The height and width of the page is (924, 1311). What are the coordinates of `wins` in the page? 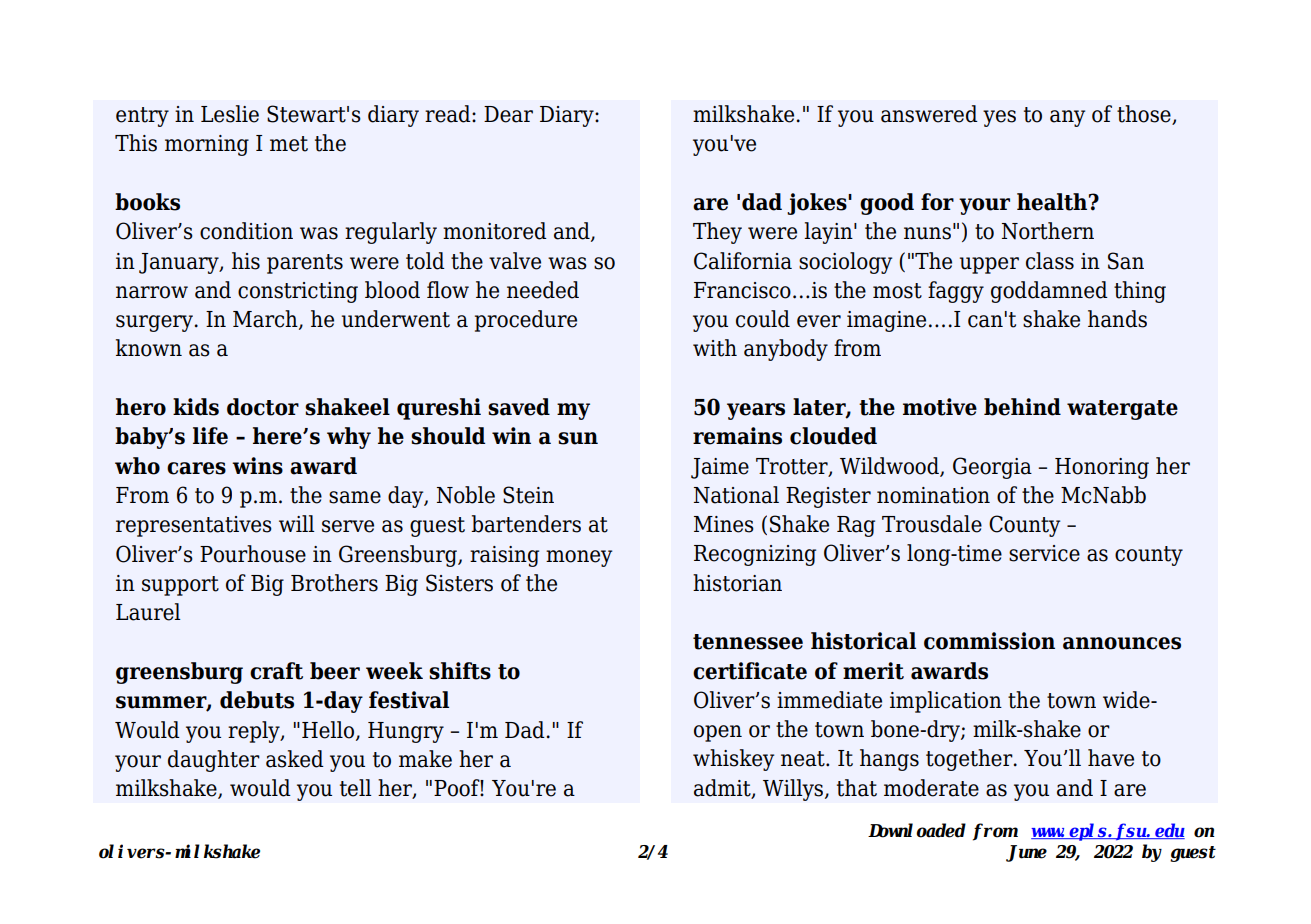 It's located at (257, 466).
